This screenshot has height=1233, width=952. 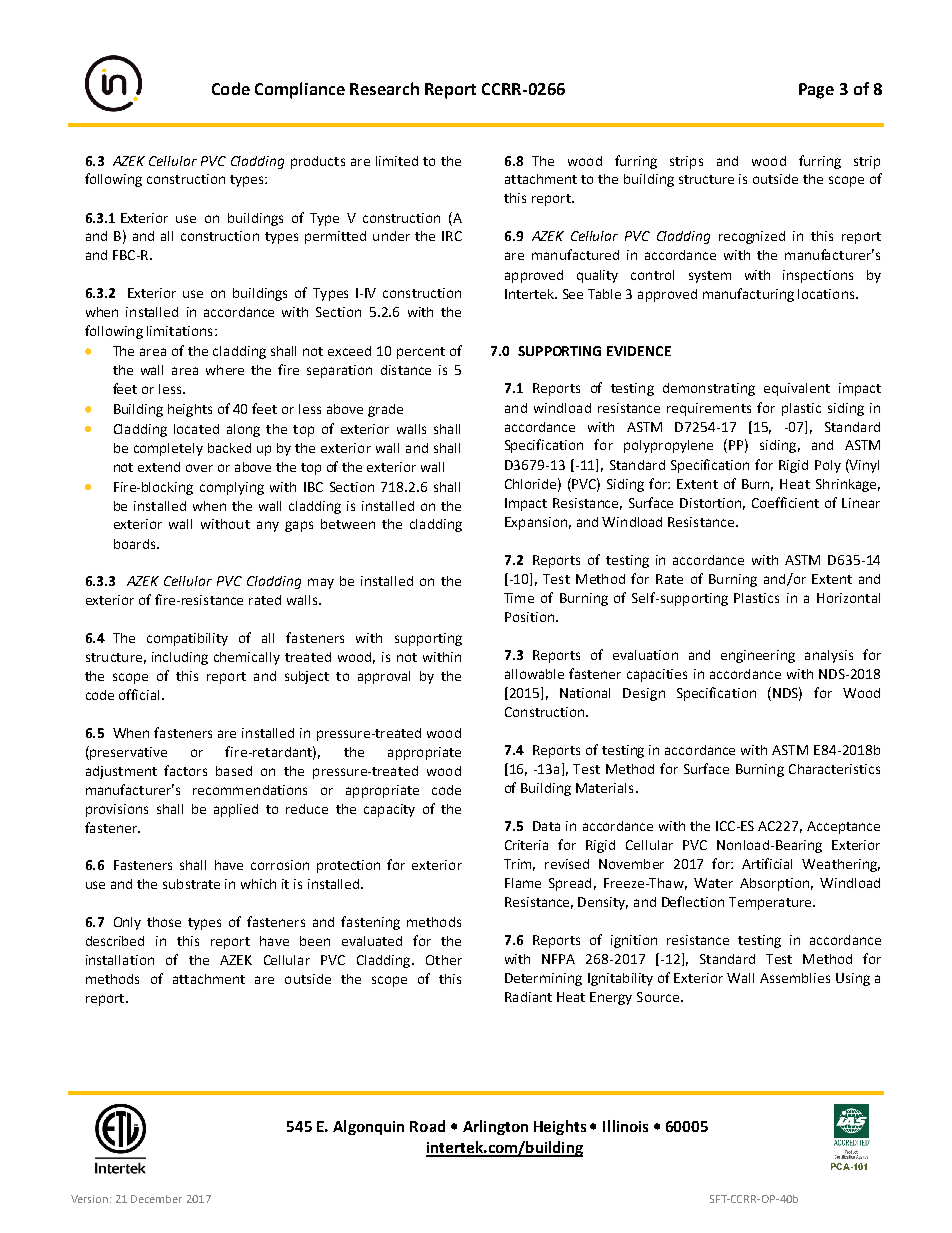 What do you see at coordinates (156, 1199) in the screenshot?
I see `December` at bounding box center [156, 1199].
